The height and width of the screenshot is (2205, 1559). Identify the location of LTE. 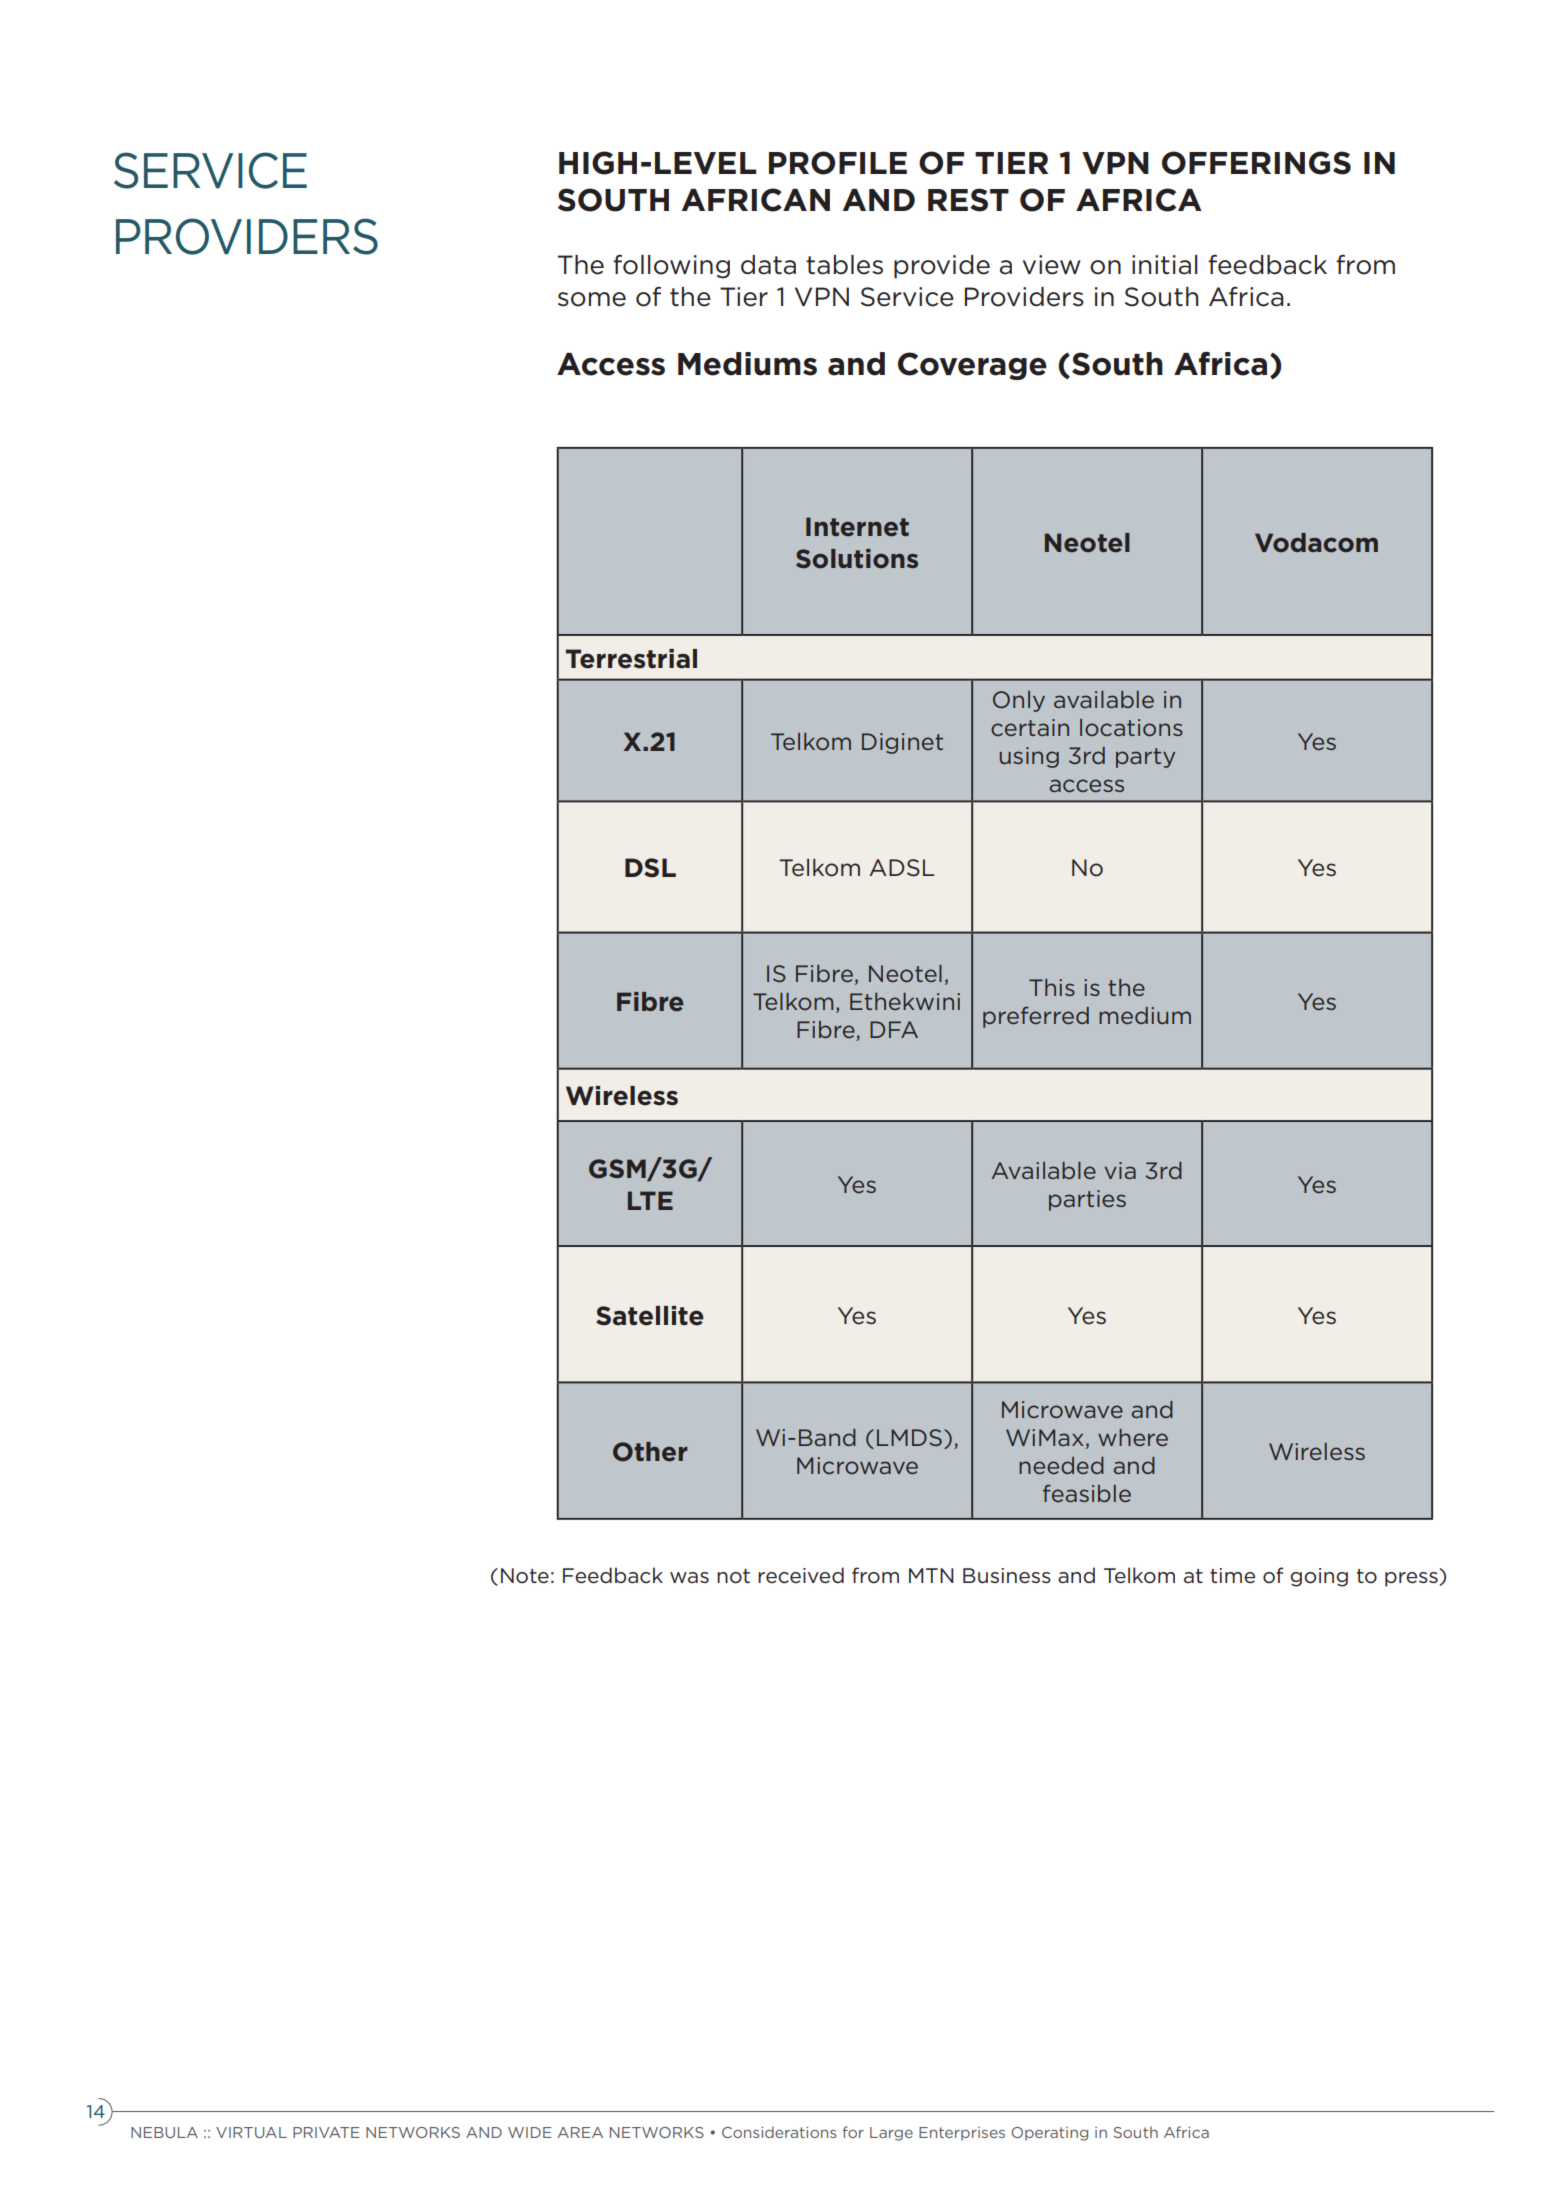
(650, 1200).
